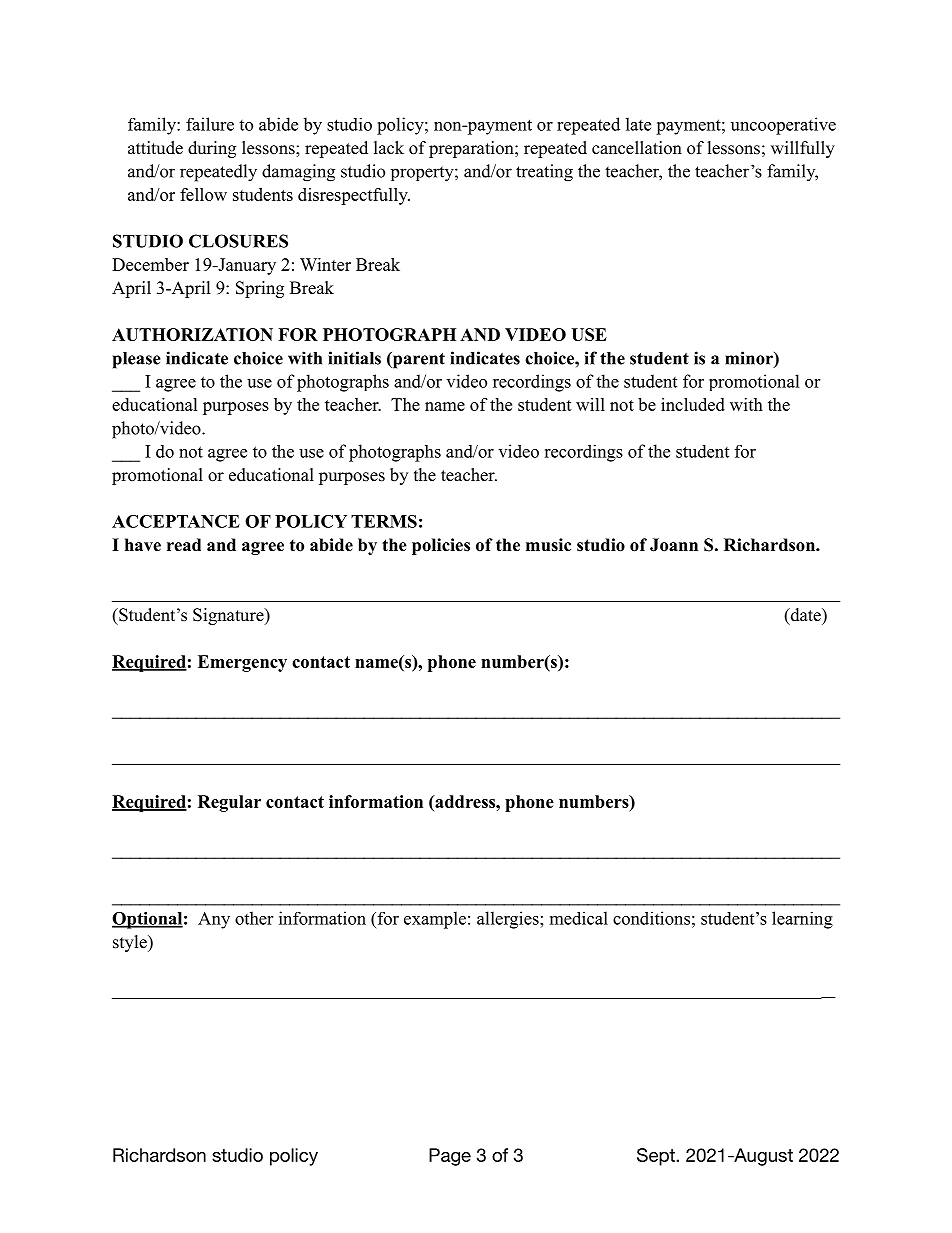 The width and height of the image is (952, 1233). I want to click on during, so click(212, 149).
